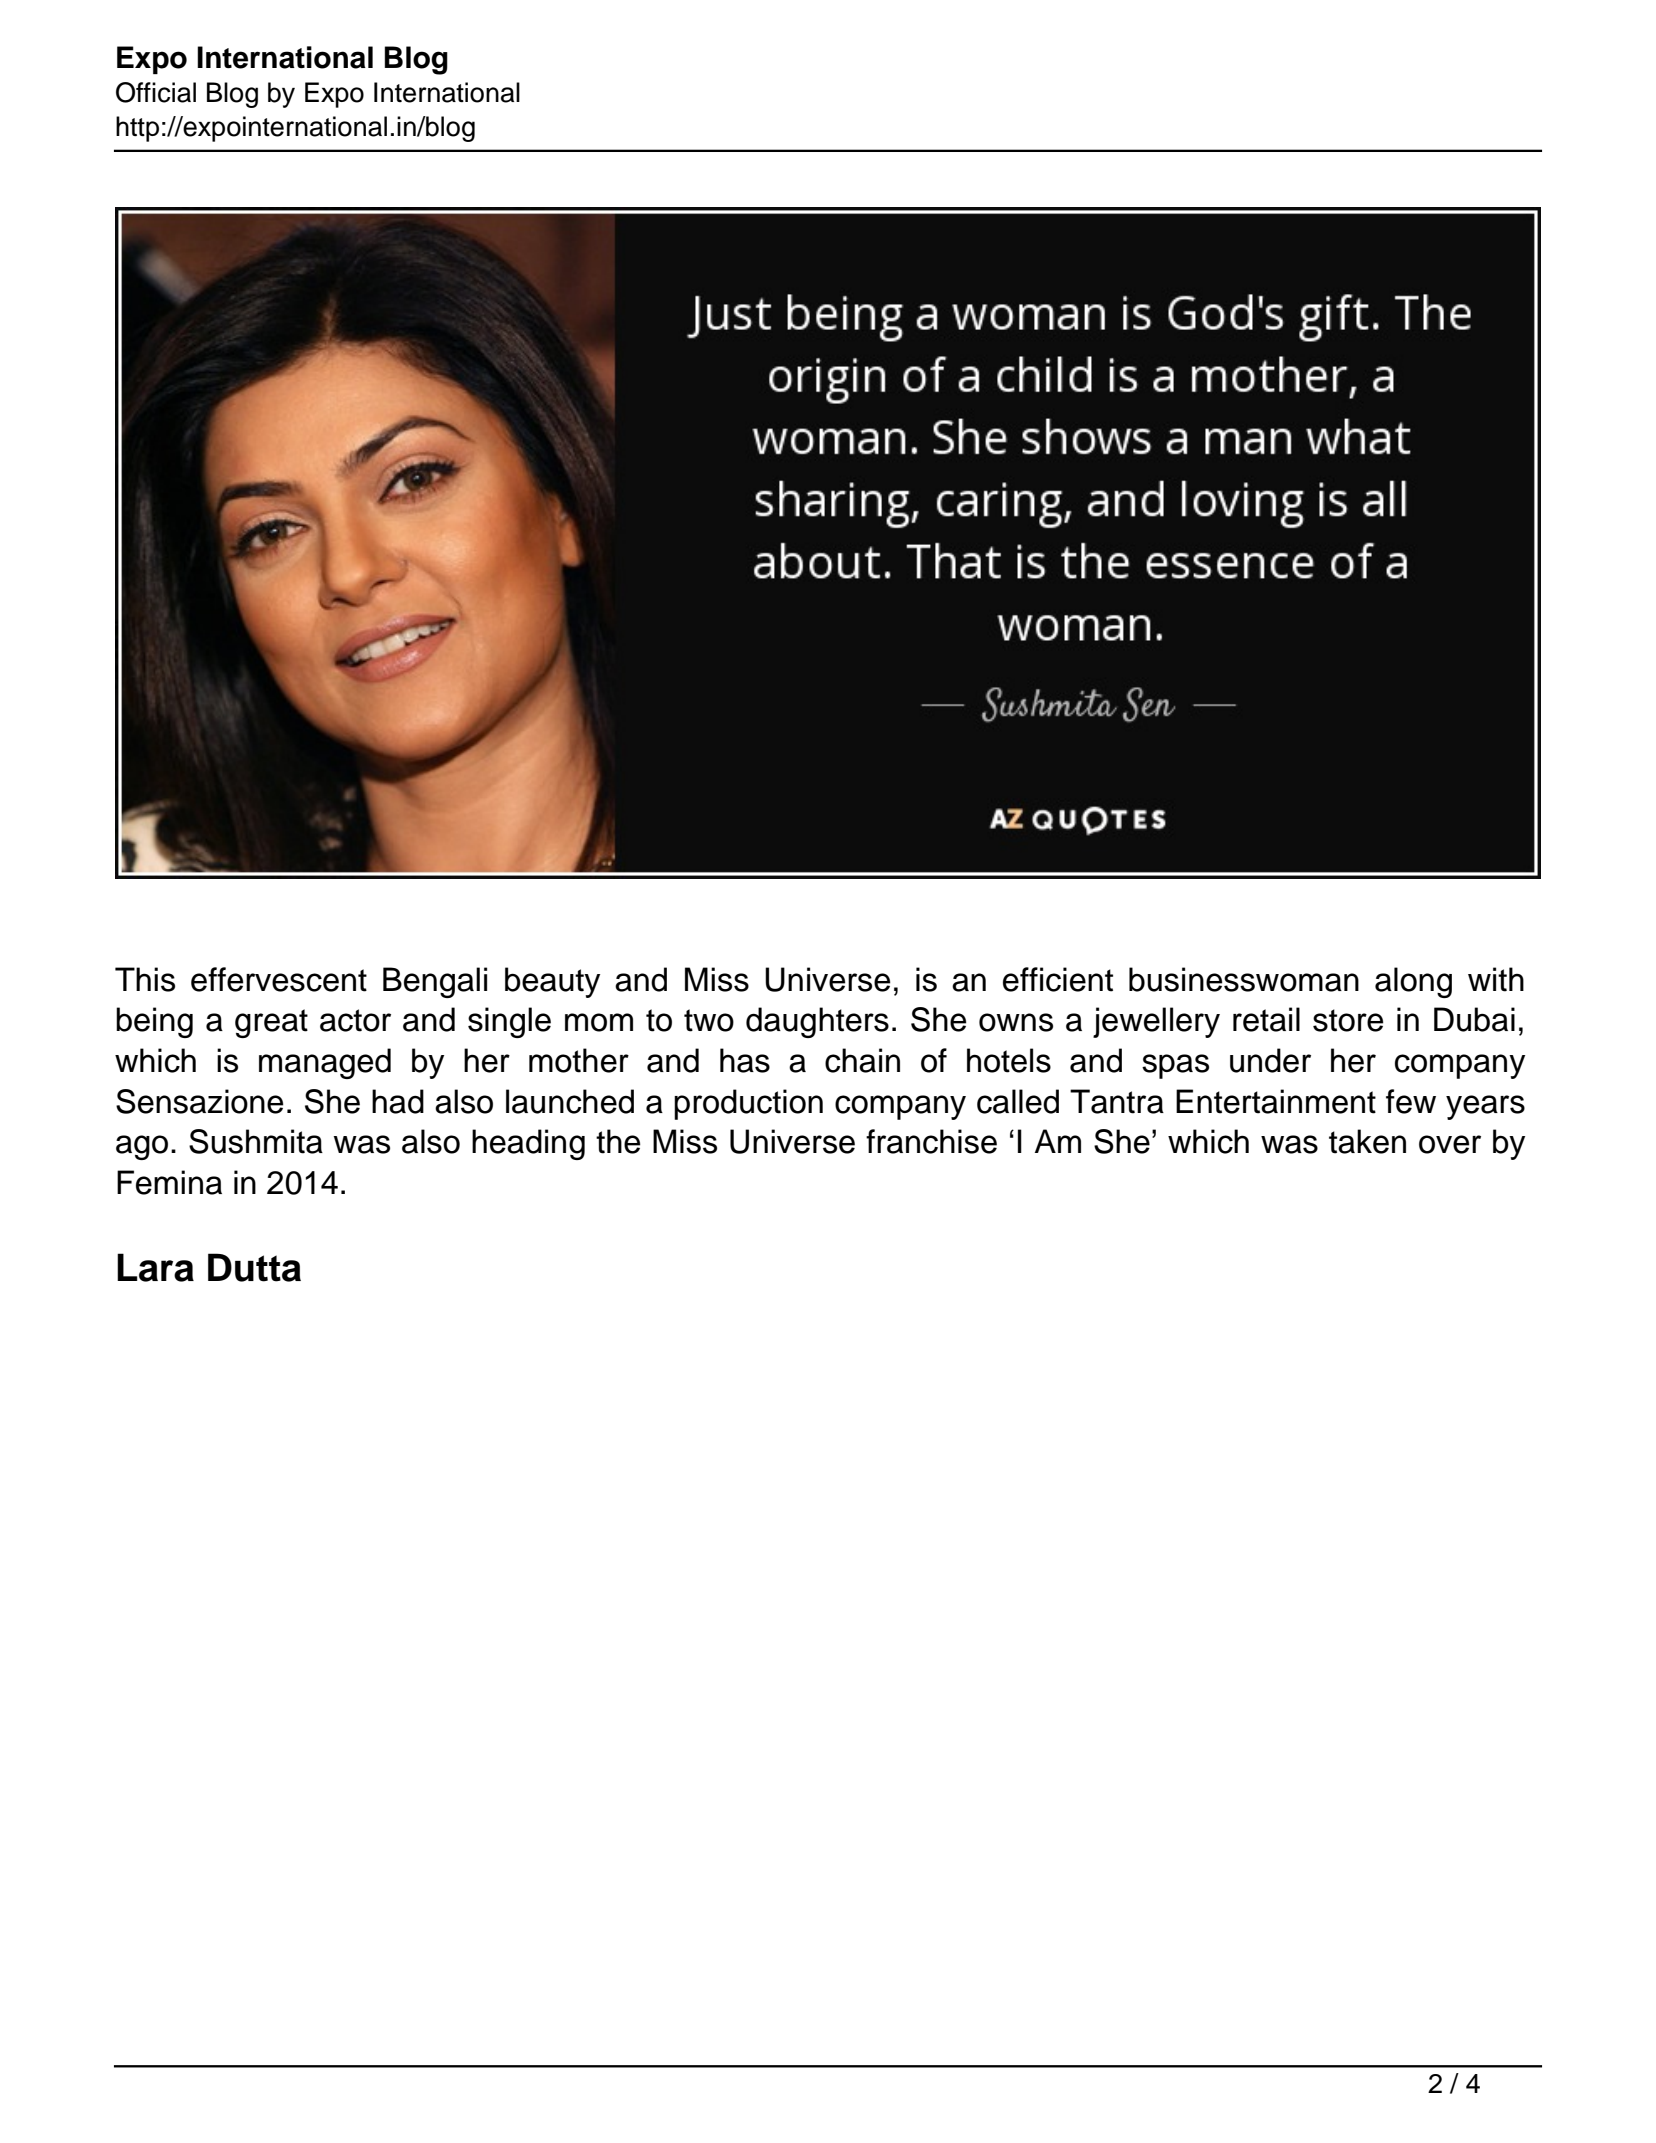  Describe the element at coordinates (709, 1020) in the screenshot. I see `two` at that location.
